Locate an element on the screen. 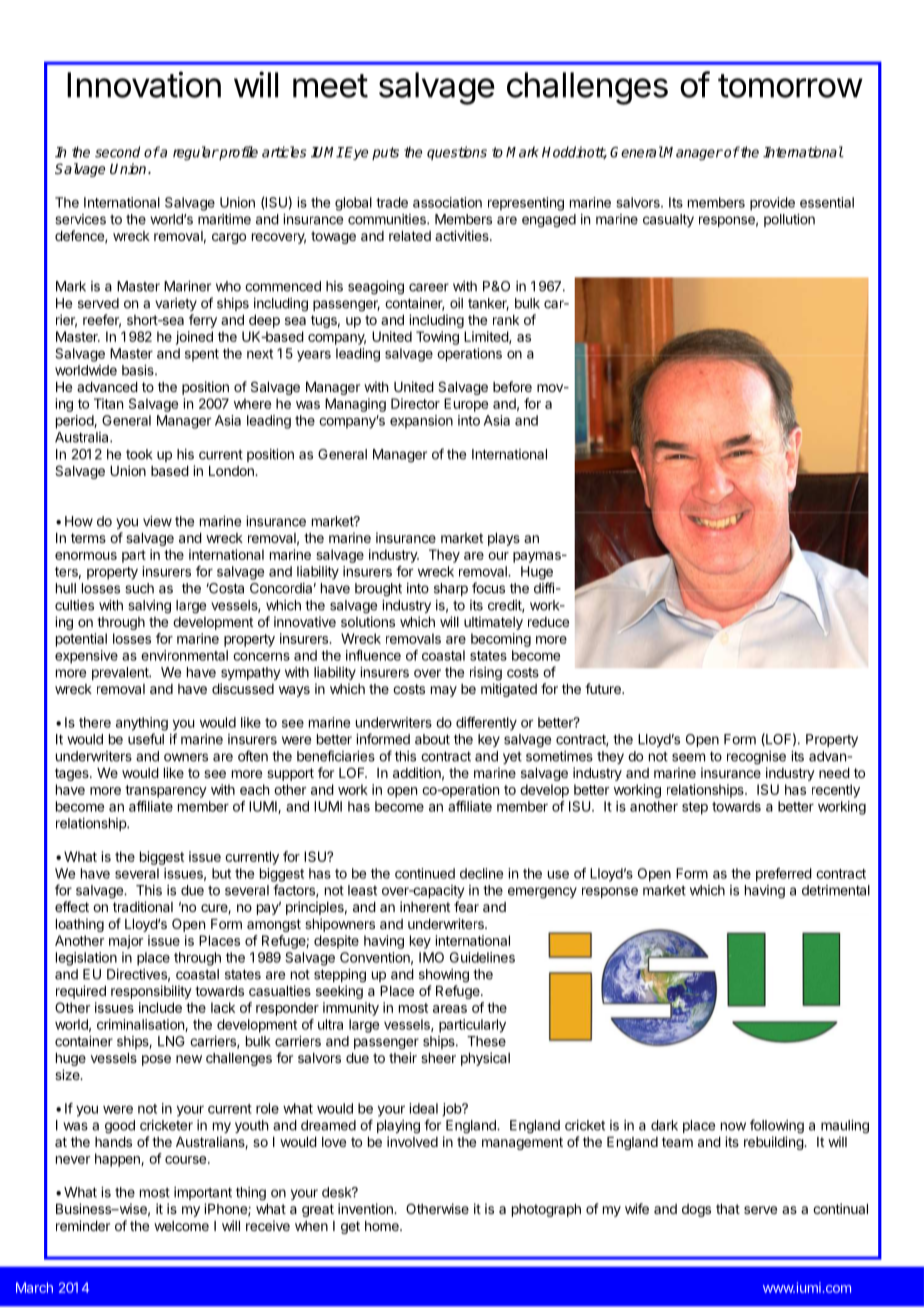  second is located at coordinates (117, 152).
